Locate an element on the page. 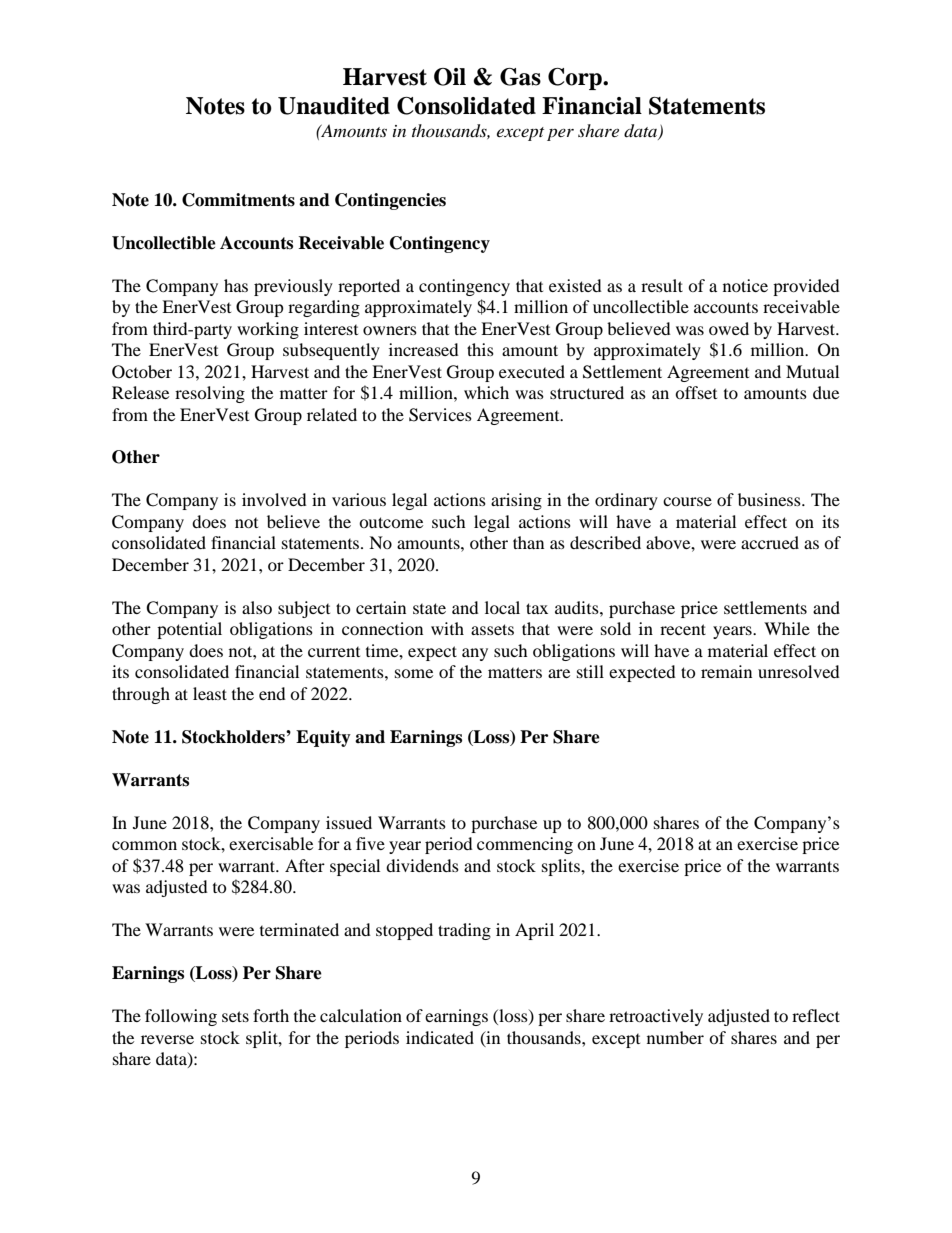  potential is located at coordinates (189, 630).
